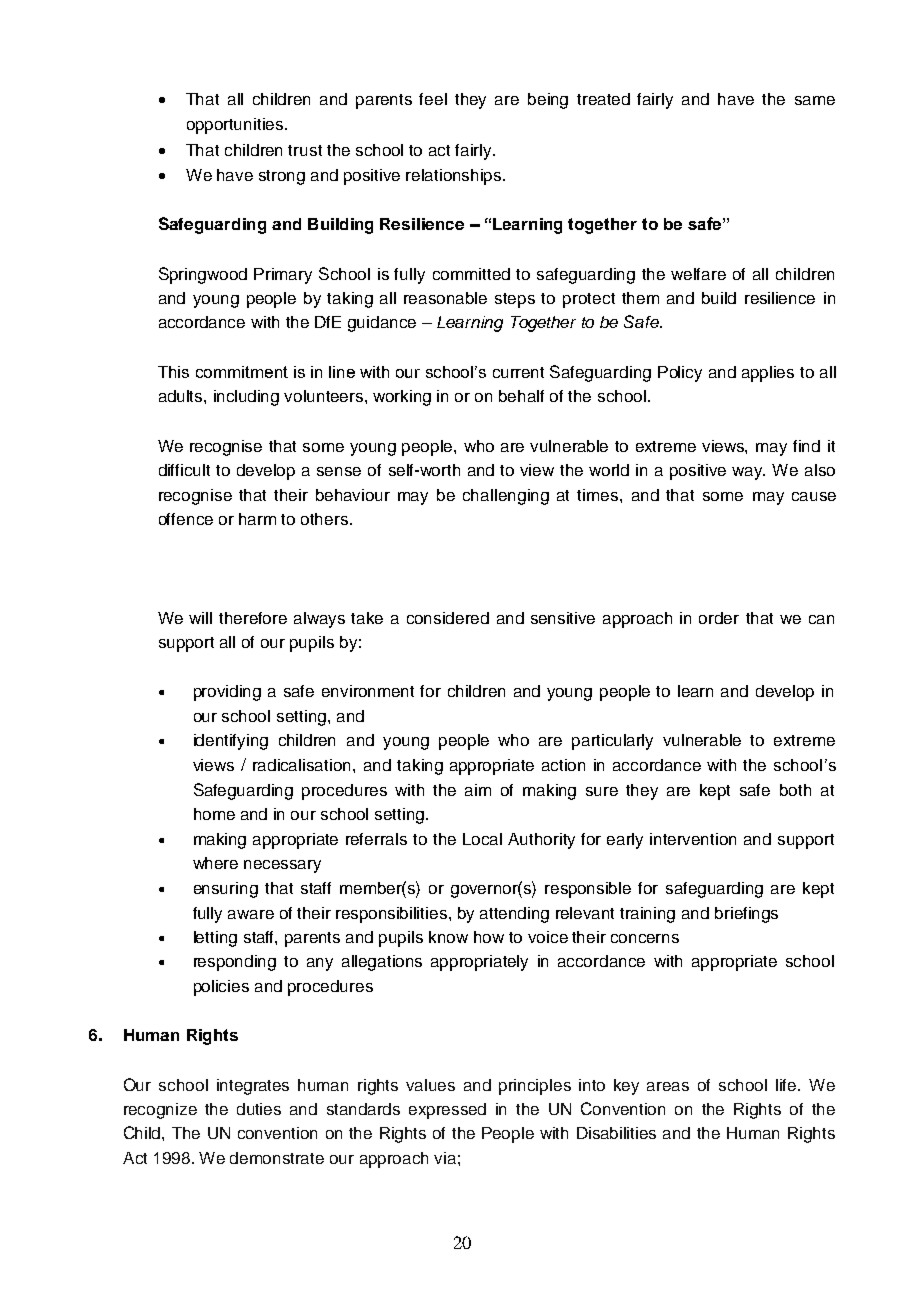  Describe the element at coordinates (447, 1111) in the document. I see `expressed` at that location.
